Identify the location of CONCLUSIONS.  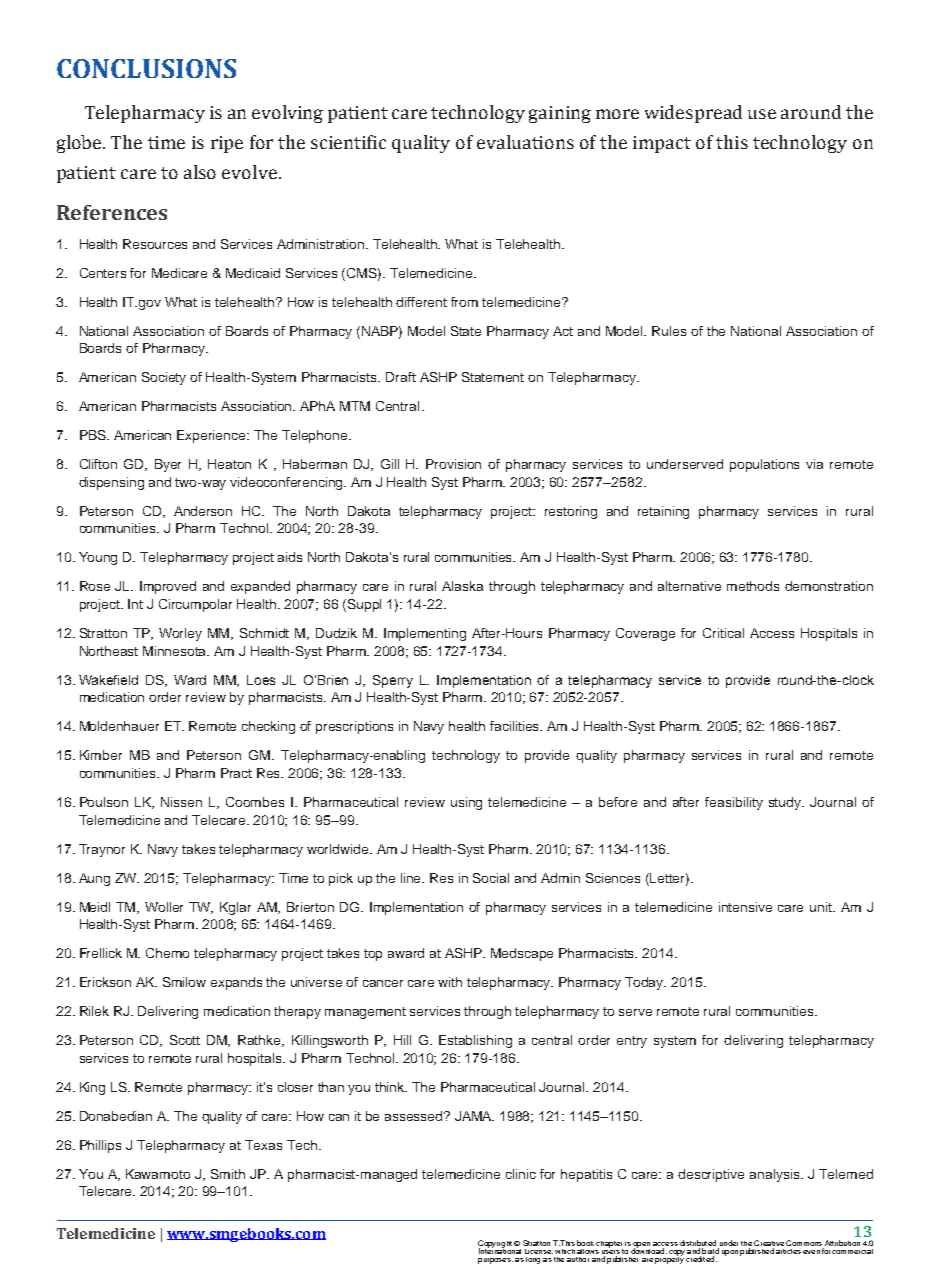
(146, 68).
